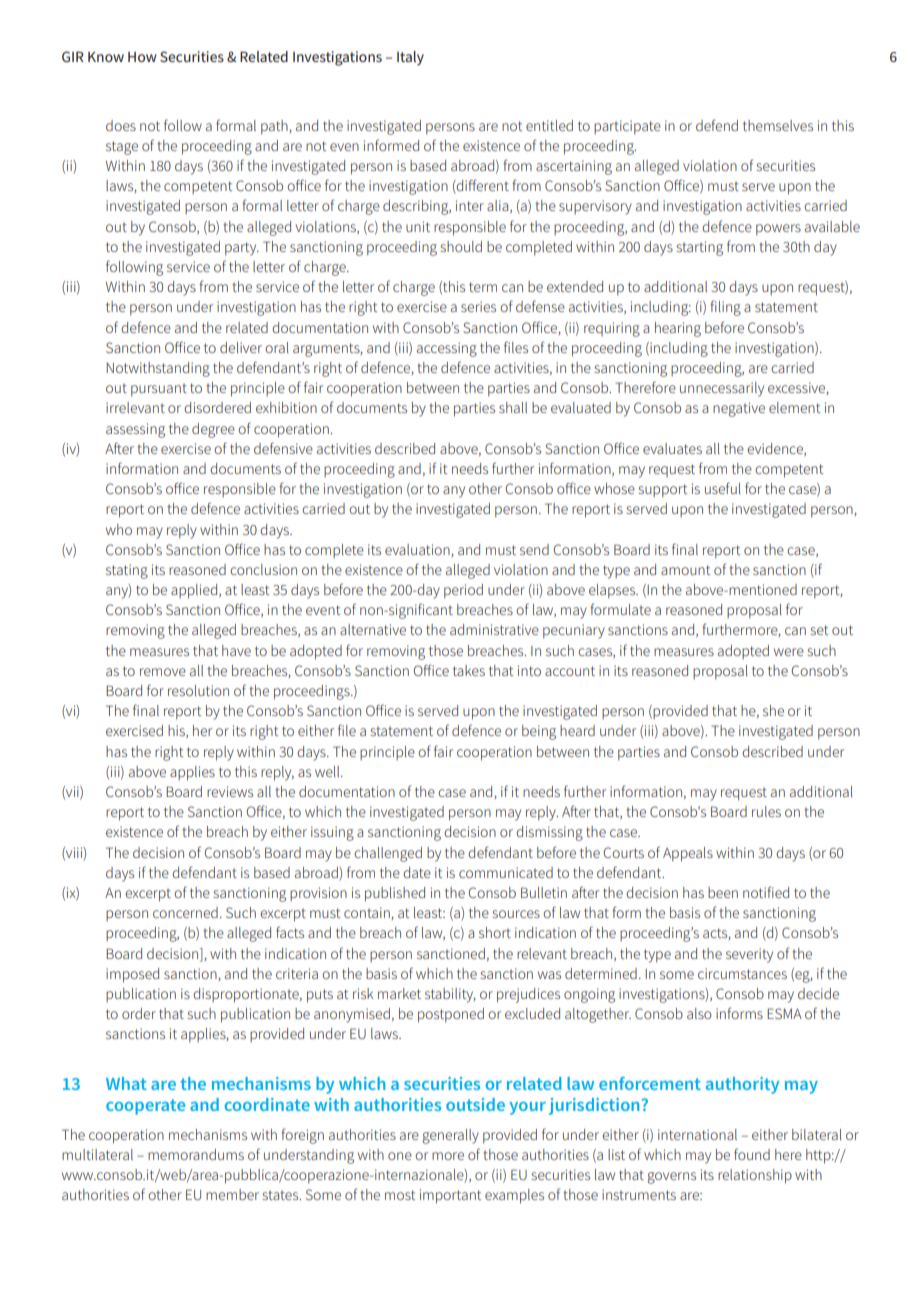  I want to click on concerned, so click(185, 912).
